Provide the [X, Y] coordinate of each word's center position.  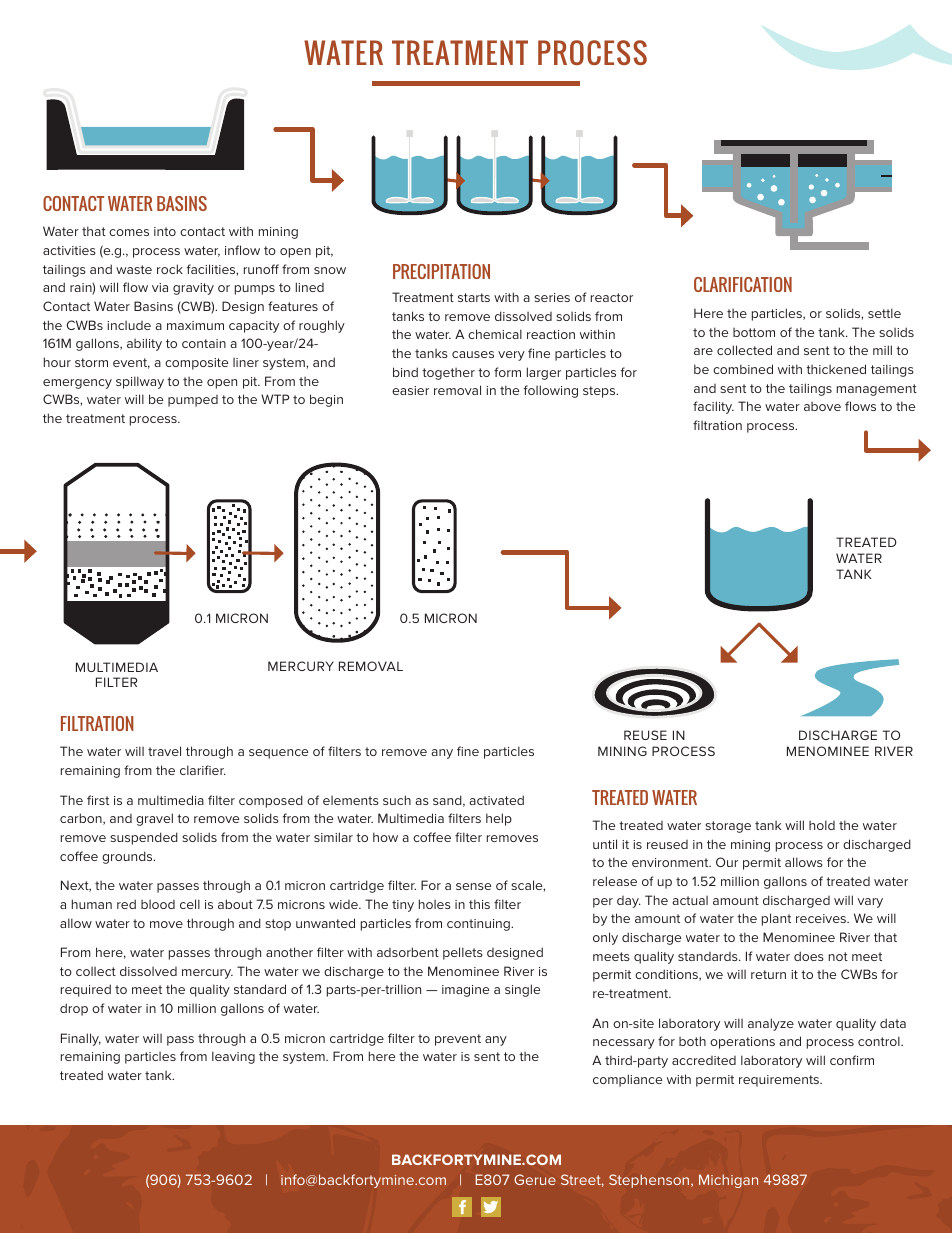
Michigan [728, 1181]
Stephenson [650, 1181]
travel [164, 751]
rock [170, 269]
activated [496, 800]
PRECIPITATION [441, 271]
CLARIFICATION [743, 284]
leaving [233, 1057]
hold [822, 825]
